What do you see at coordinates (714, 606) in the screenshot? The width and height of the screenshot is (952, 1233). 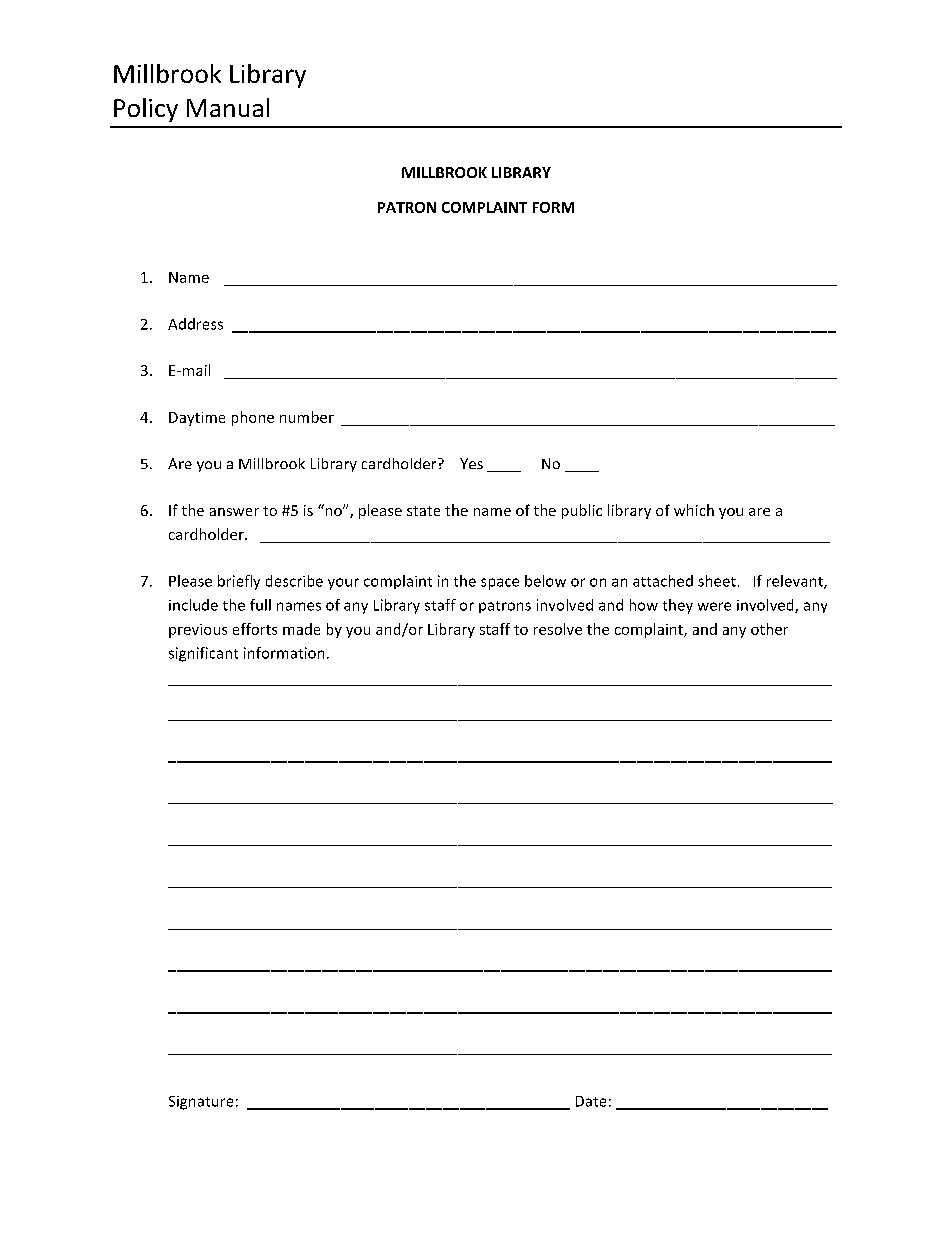 I see `were` at bounding box center [714, 606].
